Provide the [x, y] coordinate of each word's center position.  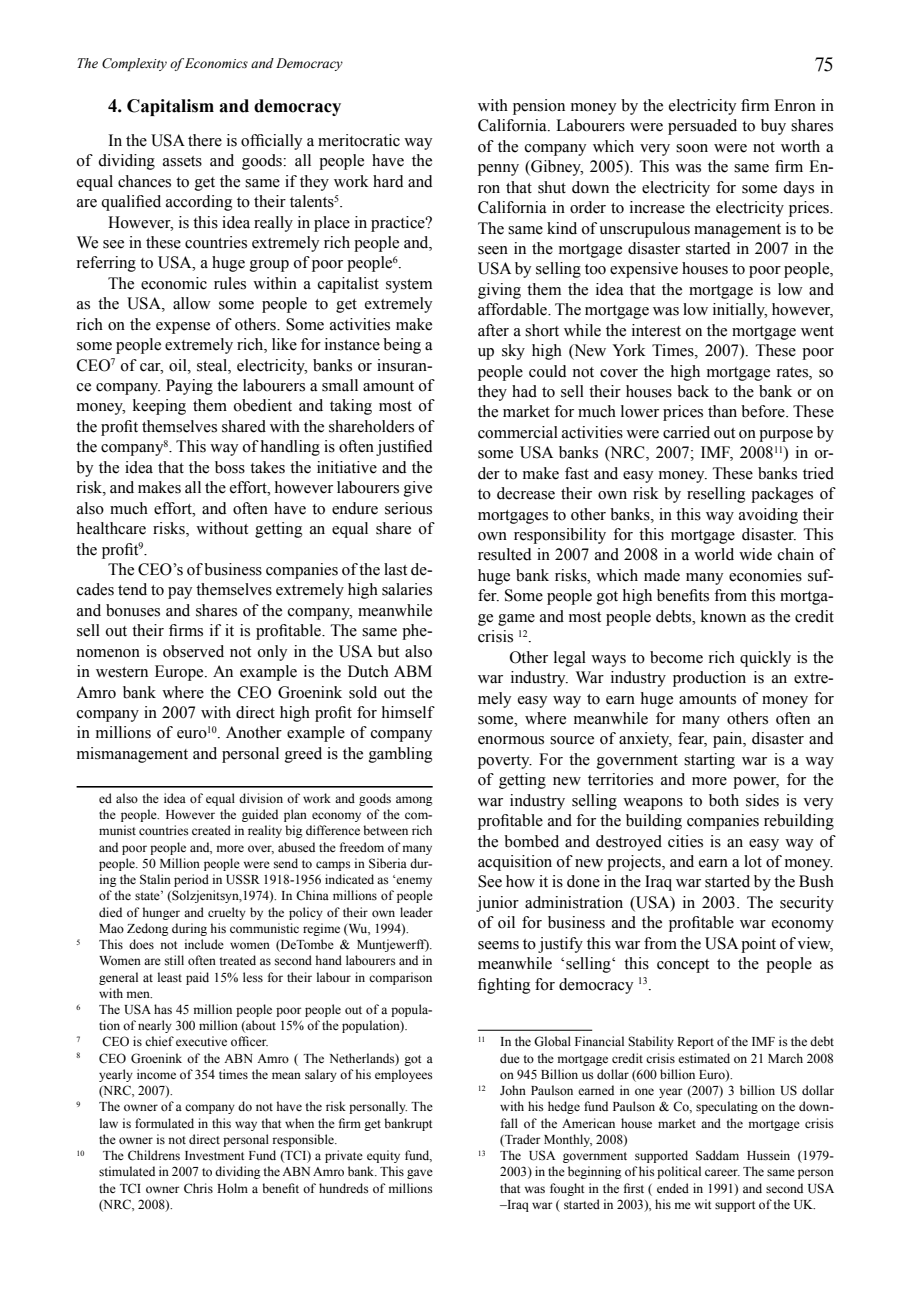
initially [740, 311]
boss [230, 467]
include [204, 944]
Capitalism [170, 107]
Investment [215, 1155]
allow [192, 303]
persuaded [702, 127]
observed [193, 651]
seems [498, 945]
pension [539, 107]
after [493, 330]
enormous [511, 740]
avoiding [768, 516]
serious [408, 508]
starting [709, 761]
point [758, 945]
